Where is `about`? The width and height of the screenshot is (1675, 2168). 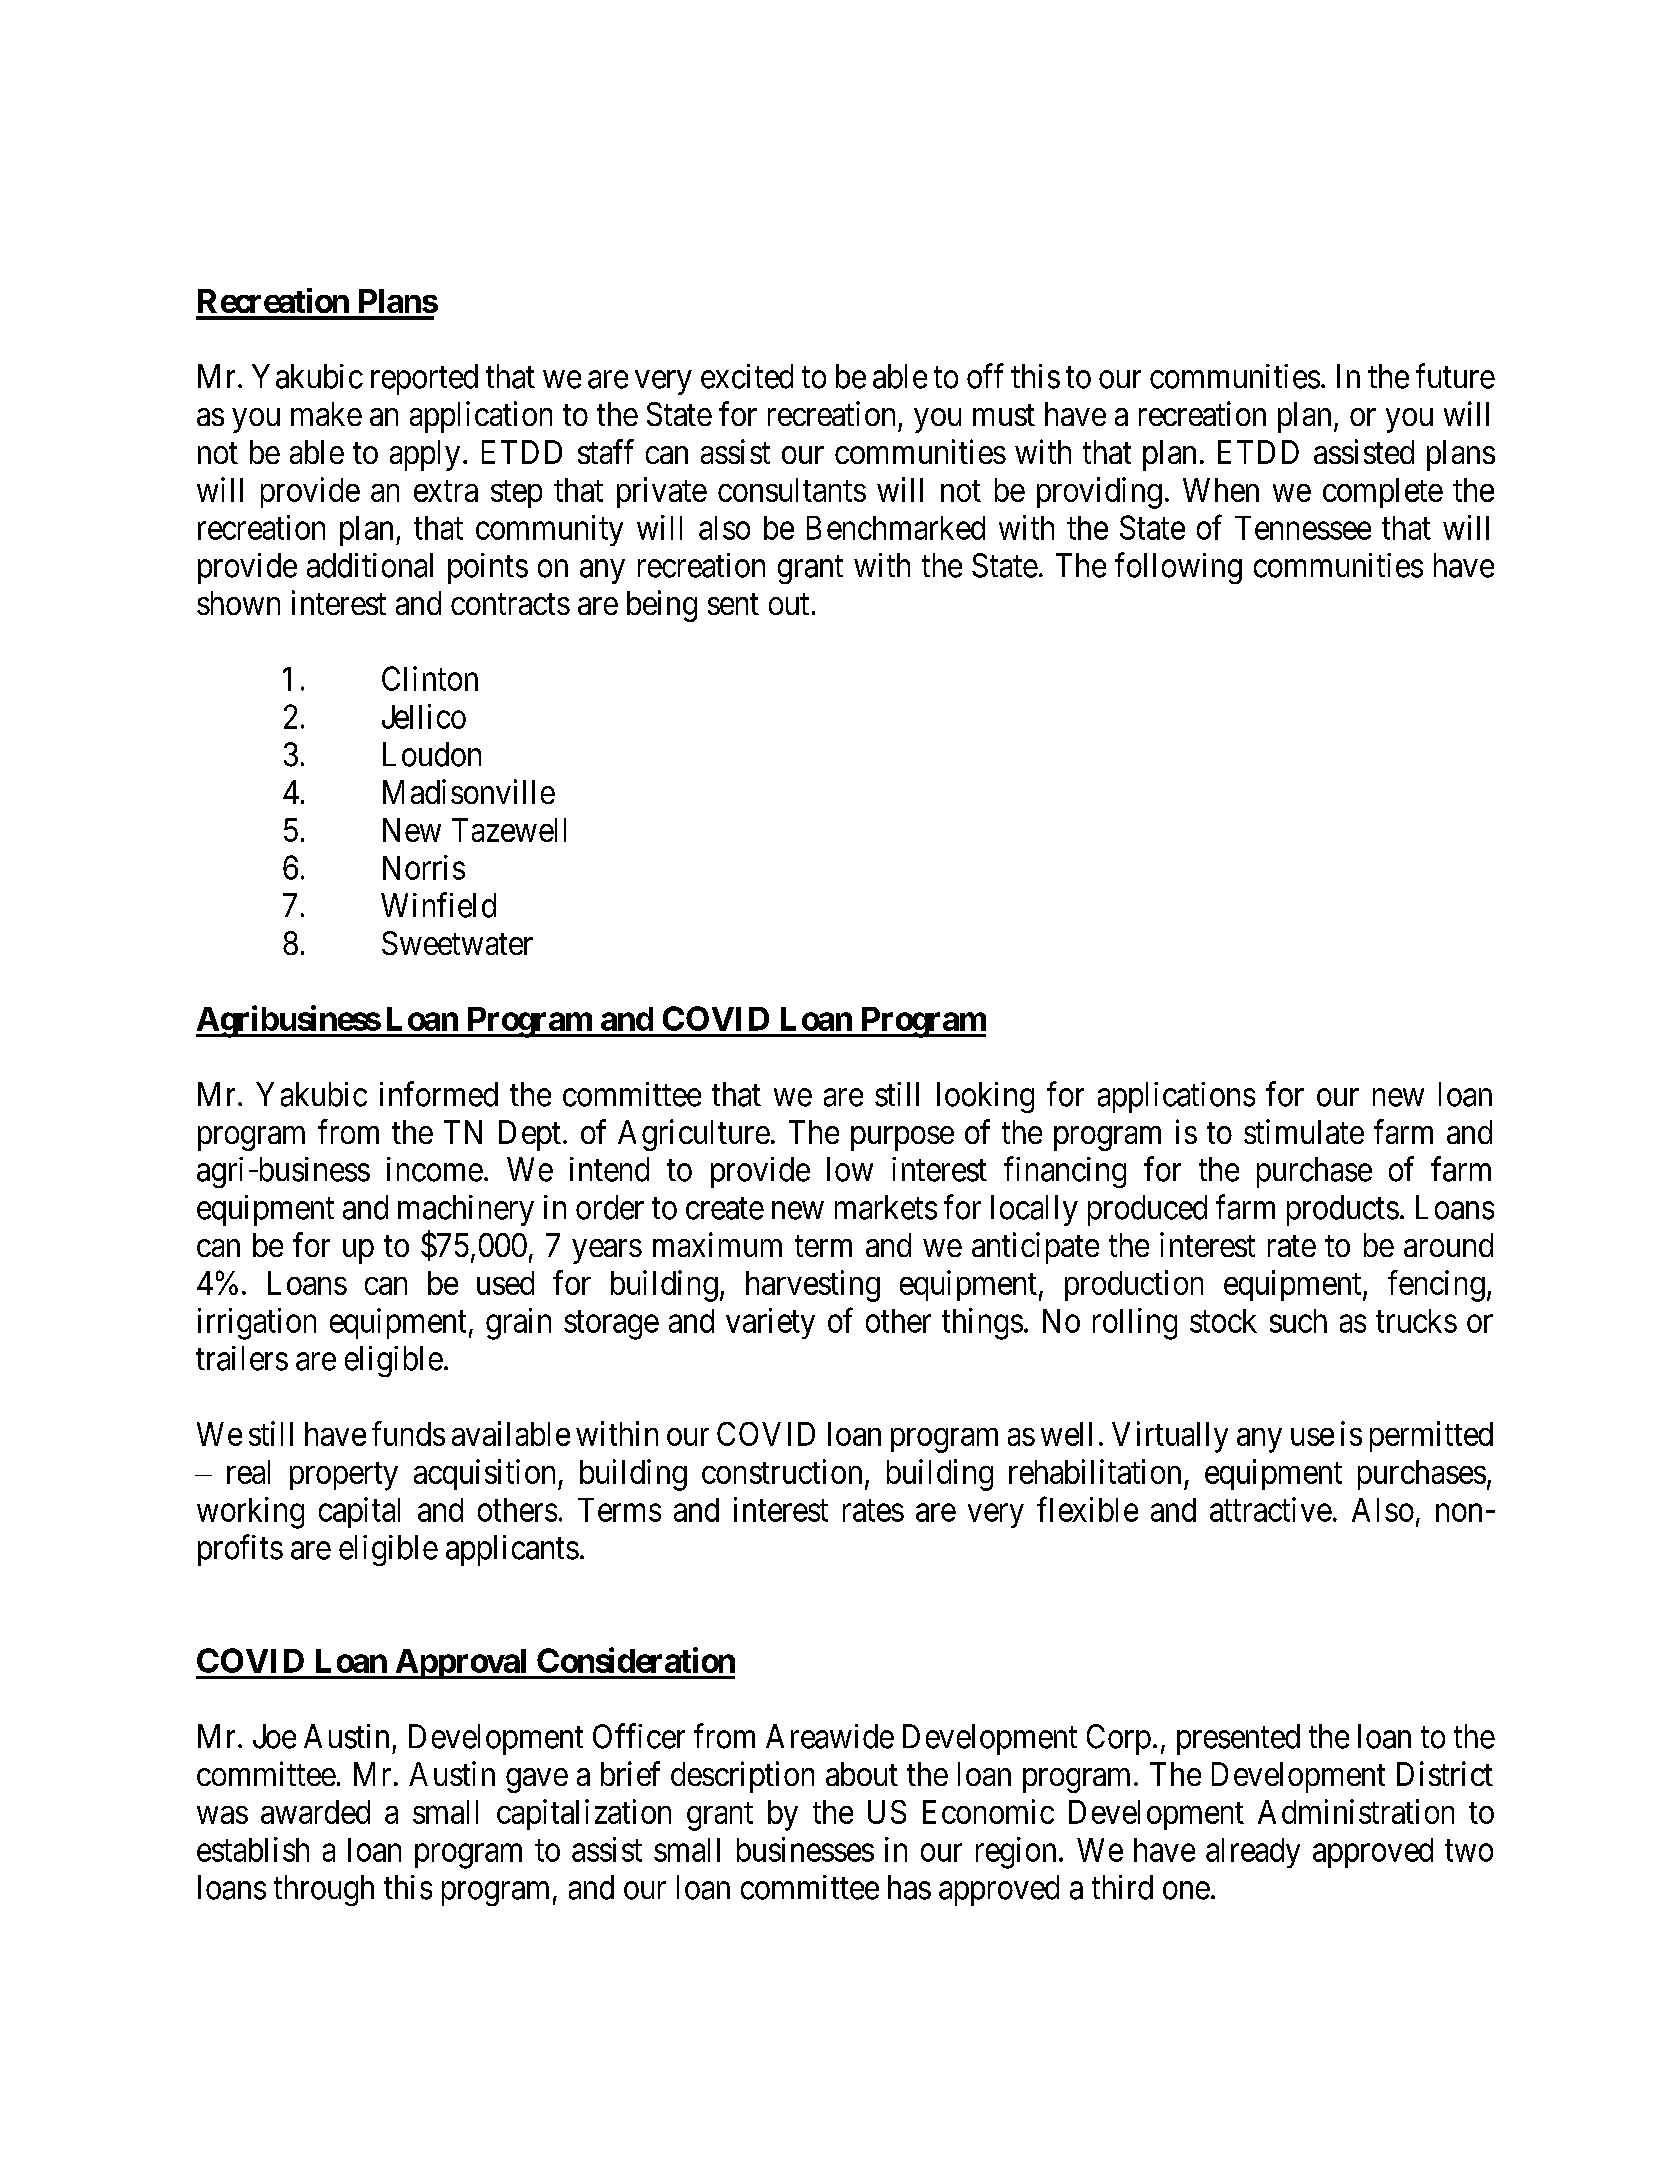 about is located at coordinates (862, 1774).
